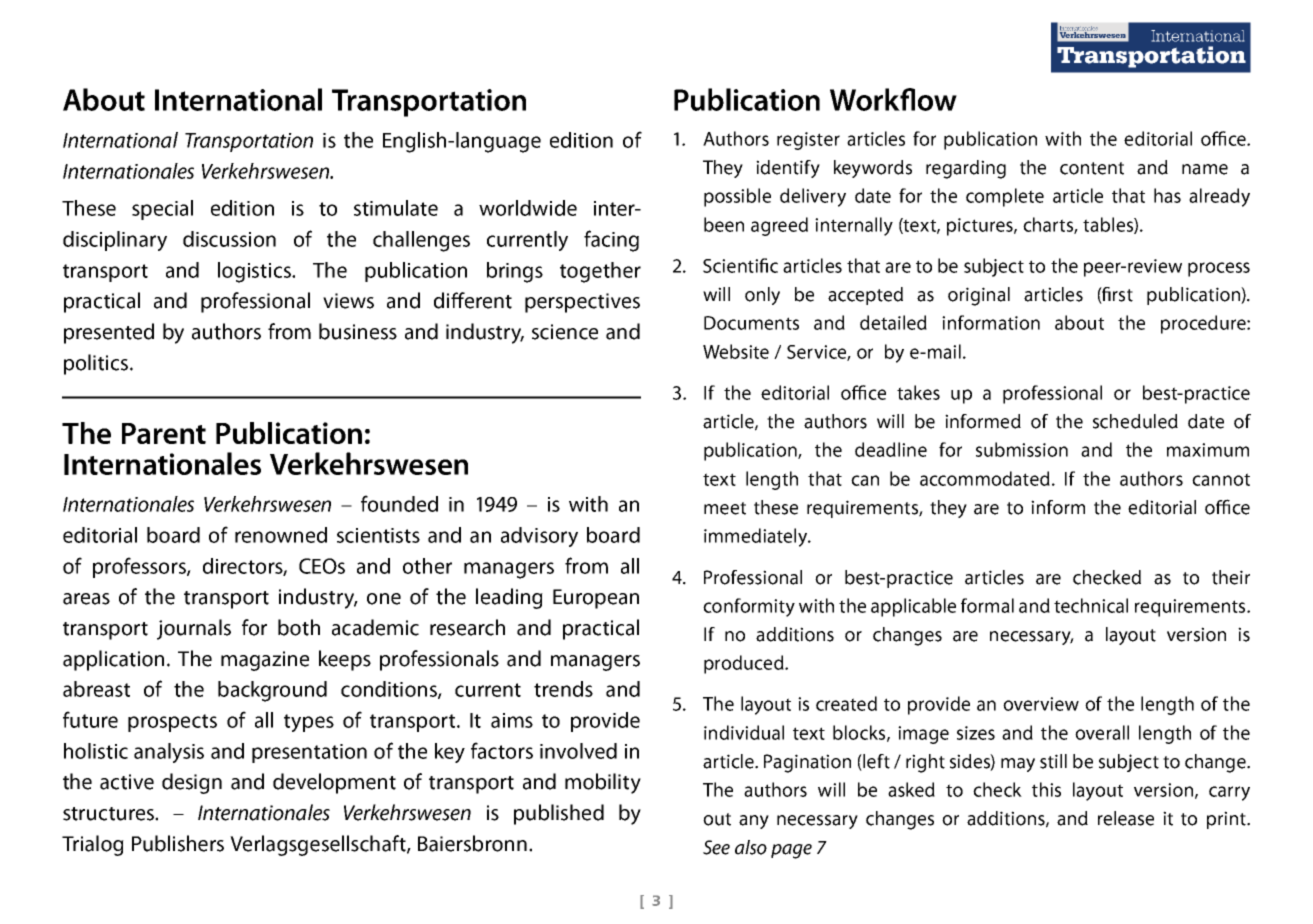 This screenshot has height=924, width=1313. Describe the element at coordinates (178, 843) in the screenshot. I see `Publishers` at that location.
